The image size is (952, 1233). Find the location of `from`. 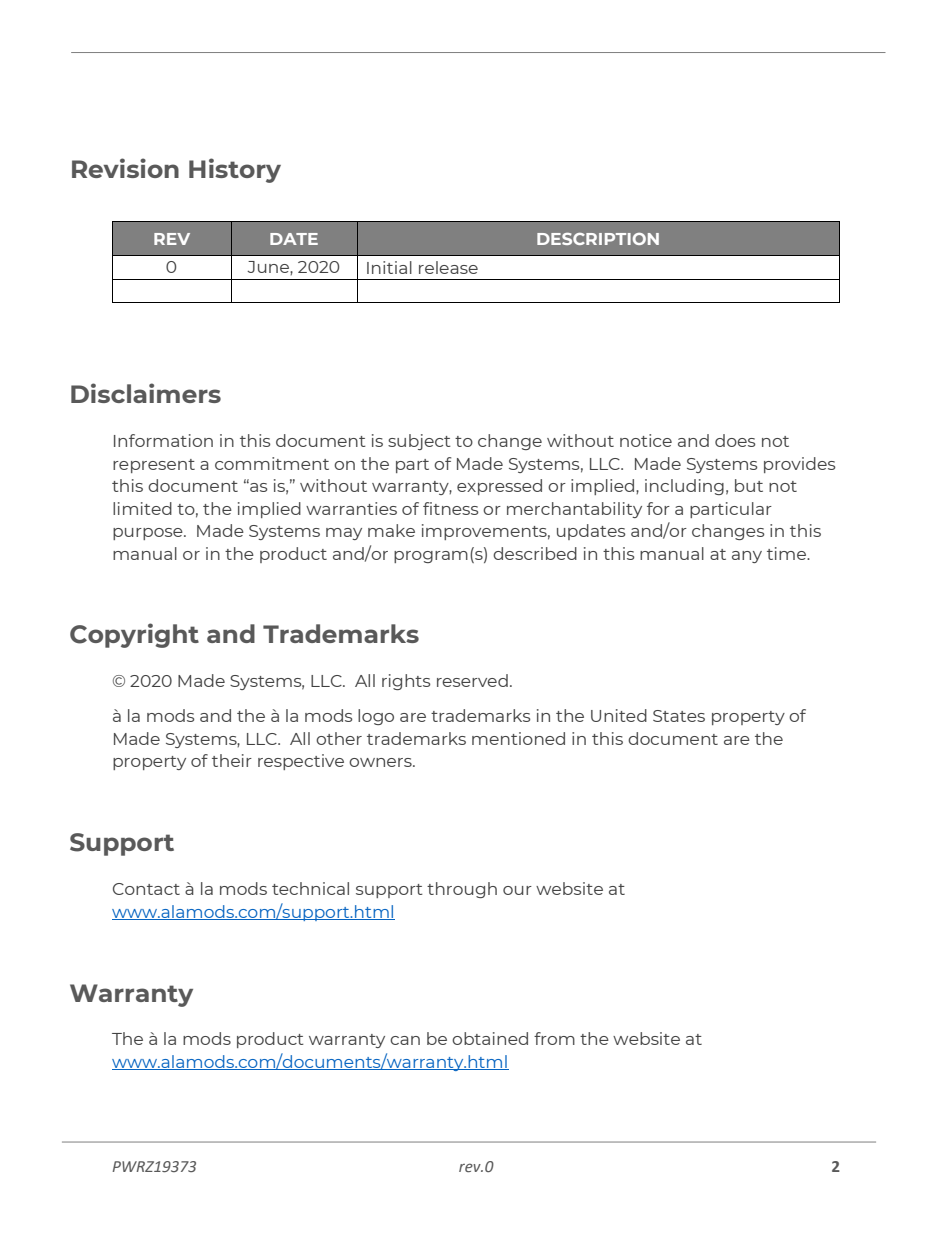

from is located at coordinates (554, 1038).
